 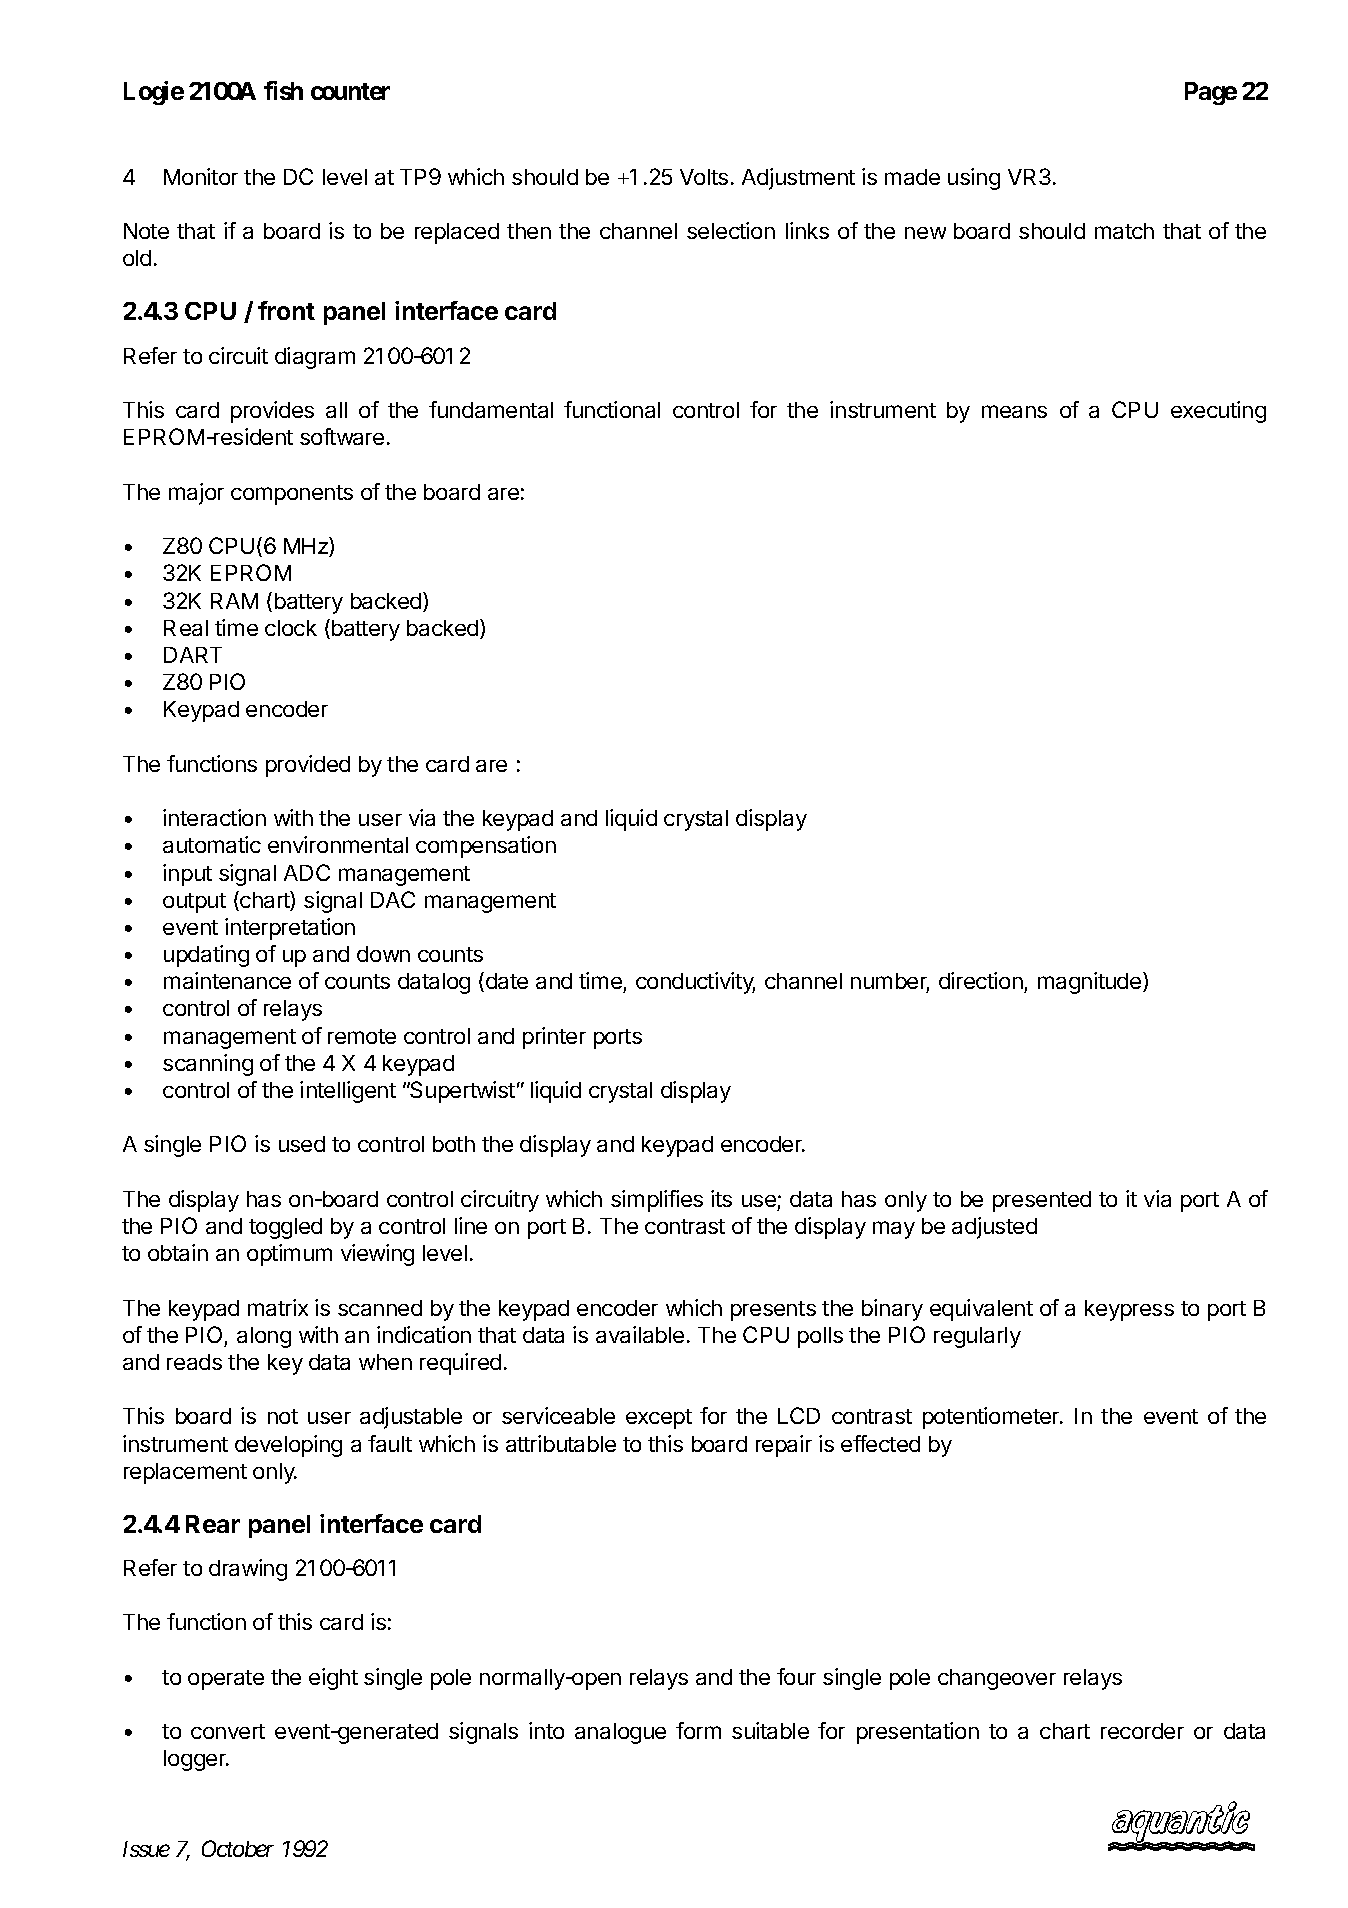 What do you see at coordinates (1124, 231) in the page?
I see `match` at bounding box center [1124, 231].
